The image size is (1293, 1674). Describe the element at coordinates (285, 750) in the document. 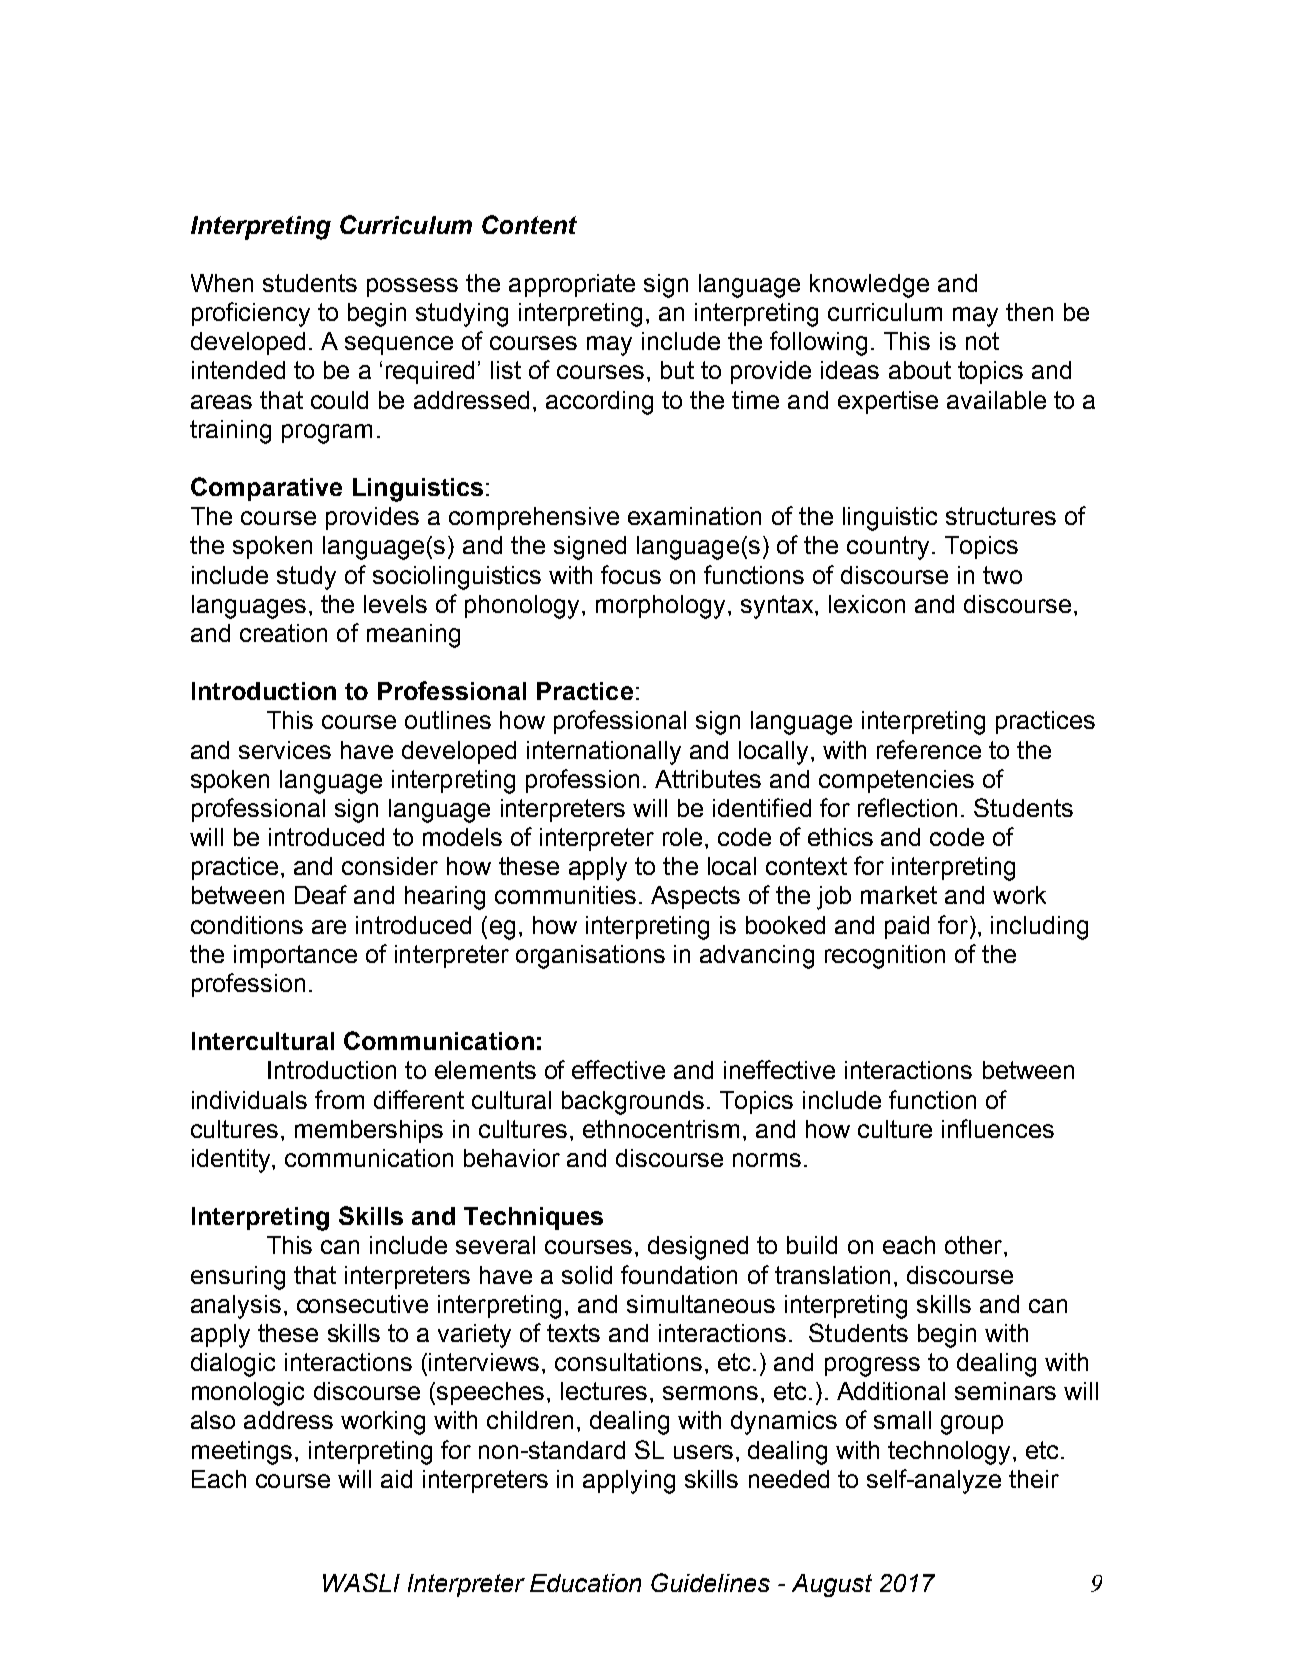

I see `services` at that location.
